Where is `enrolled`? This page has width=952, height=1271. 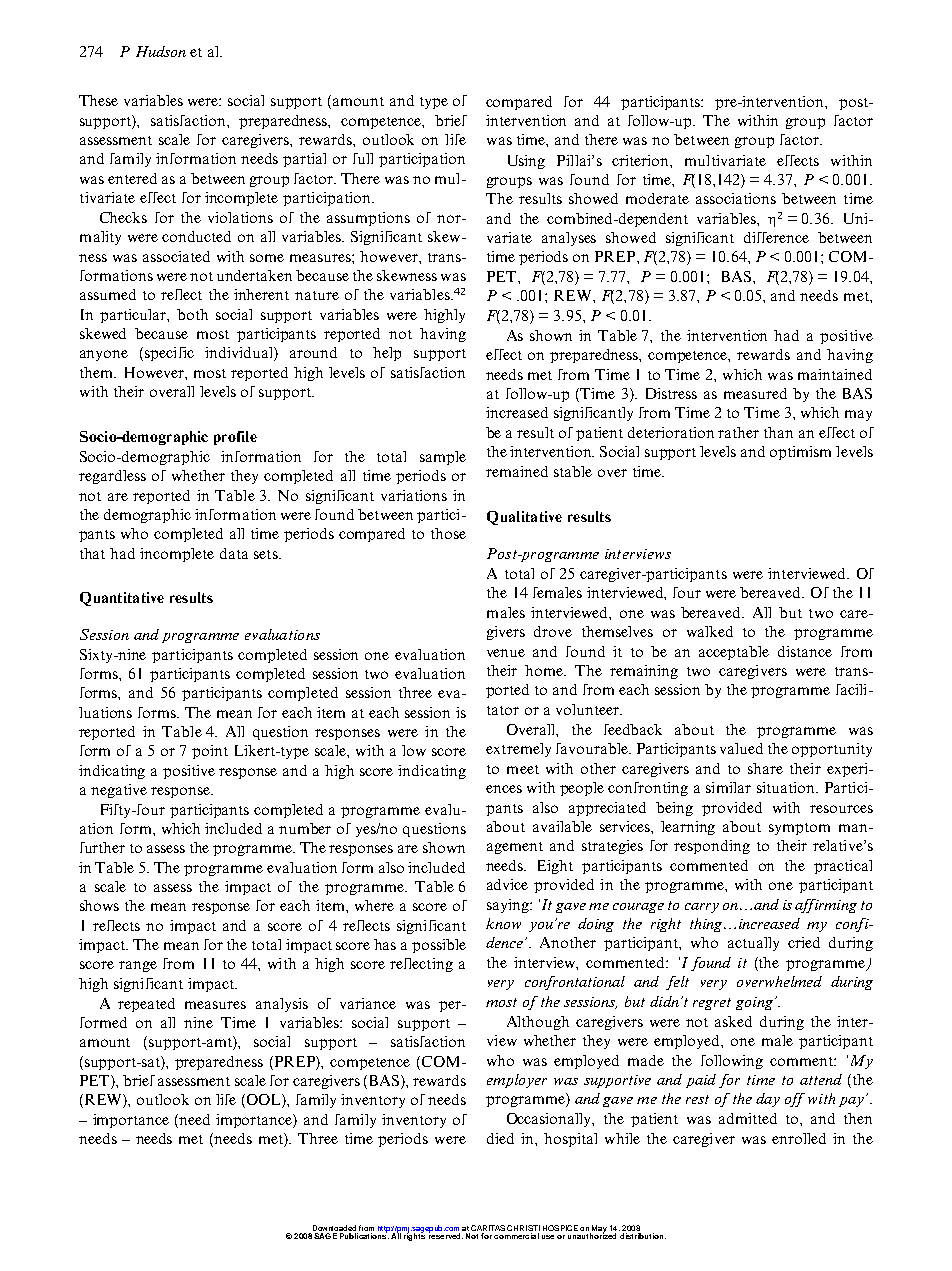
enrolled is located at coordinates (799, 1138).
